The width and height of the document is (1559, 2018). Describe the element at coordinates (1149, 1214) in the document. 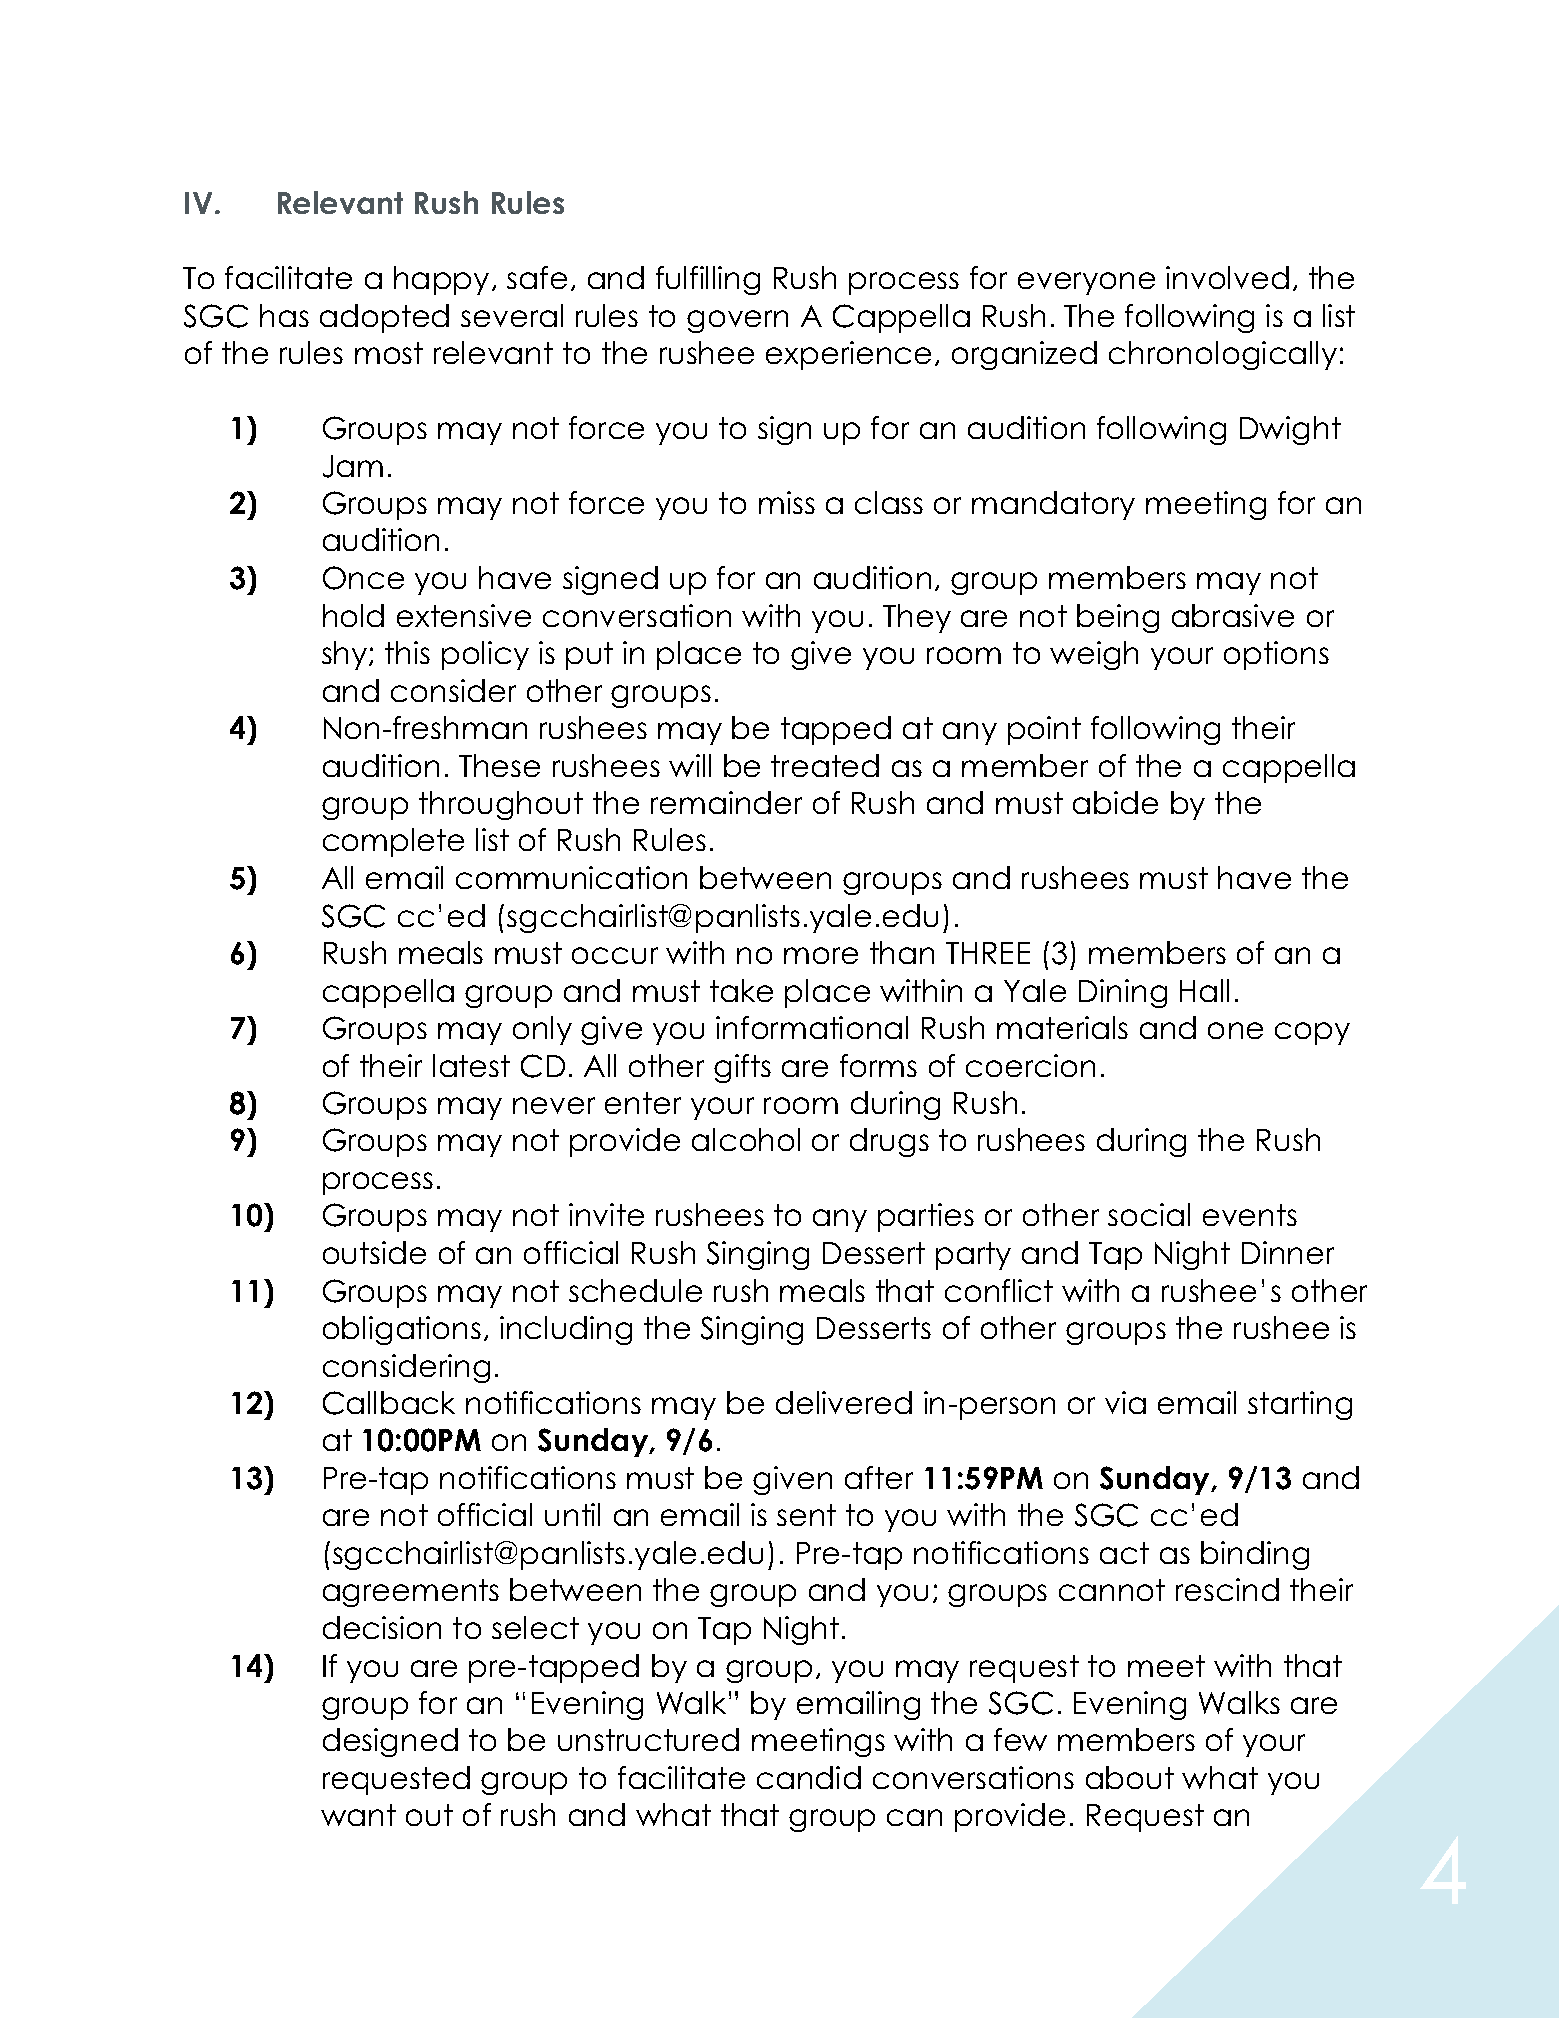

I see `social` at that location.
